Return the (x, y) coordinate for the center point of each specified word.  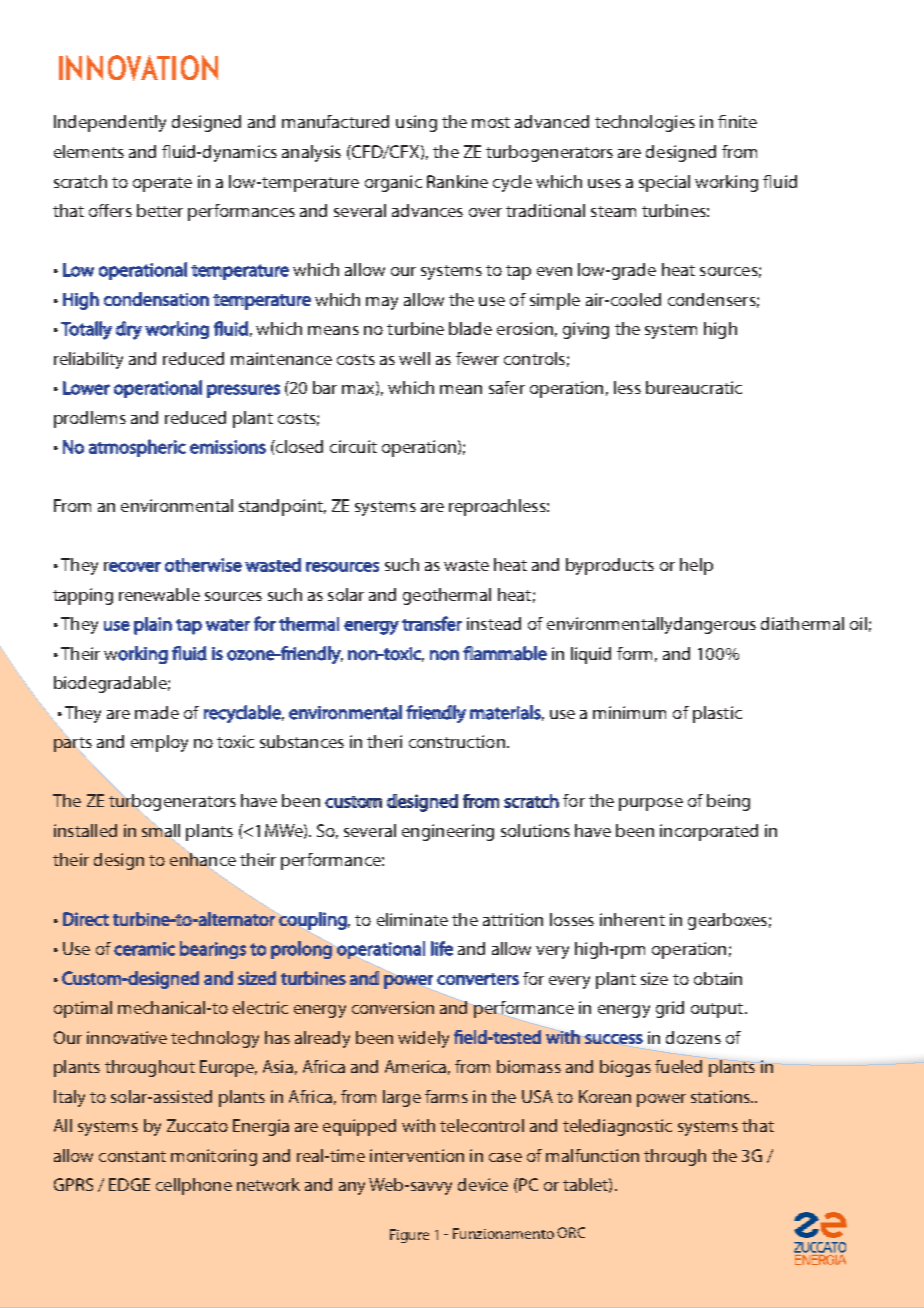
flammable (505, 653)
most (491, 122)
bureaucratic (694, 387)
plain (153, 626)
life (442, 948)
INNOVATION (138, 68)
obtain (718, 978)
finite (737, 121)
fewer (477, 358)
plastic (717, 714)
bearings (213, 950)
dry (129, 330)
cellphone (194, 1186)
